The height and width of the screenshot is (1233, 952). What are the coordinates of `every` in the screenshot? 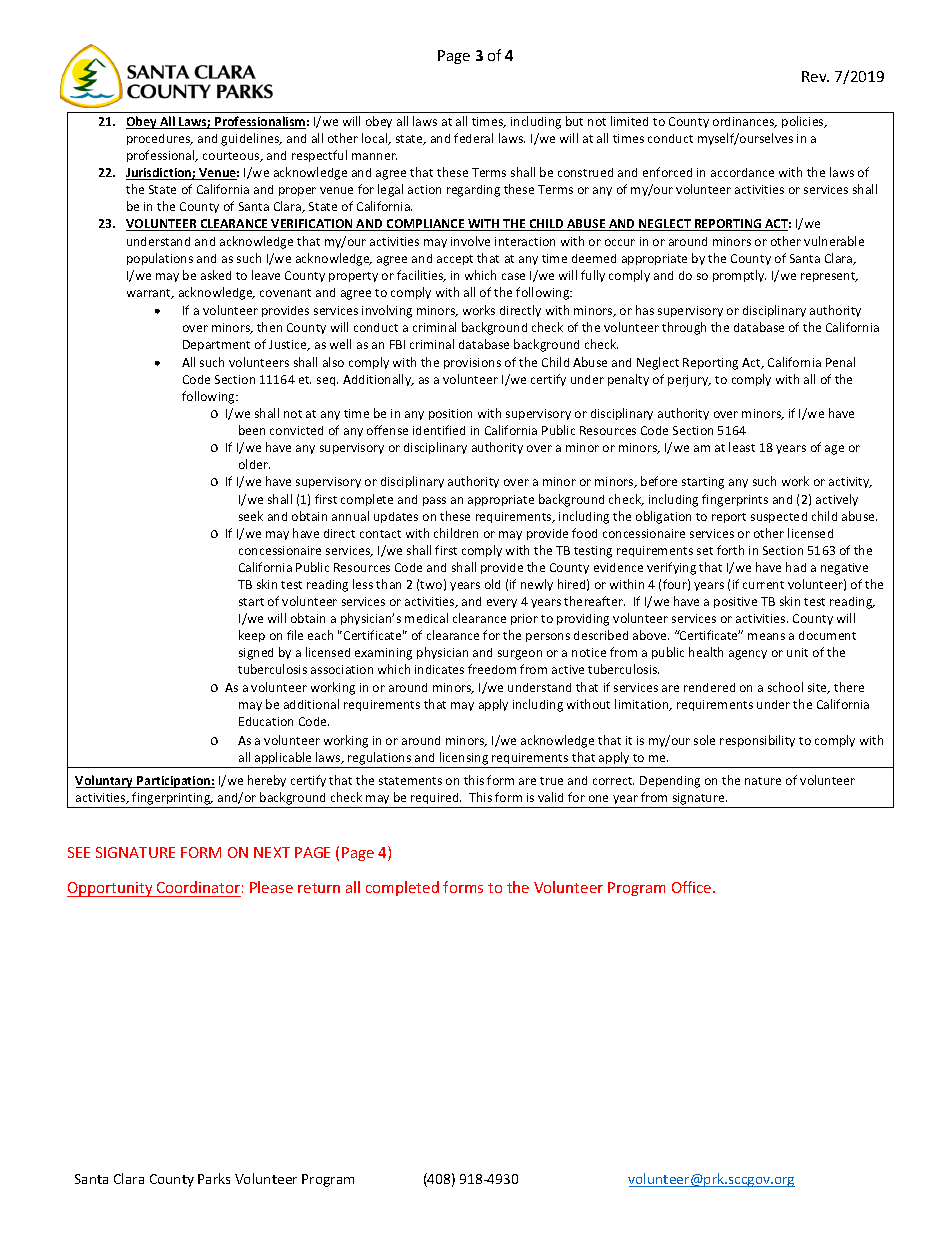 It's located at (502, 603).
